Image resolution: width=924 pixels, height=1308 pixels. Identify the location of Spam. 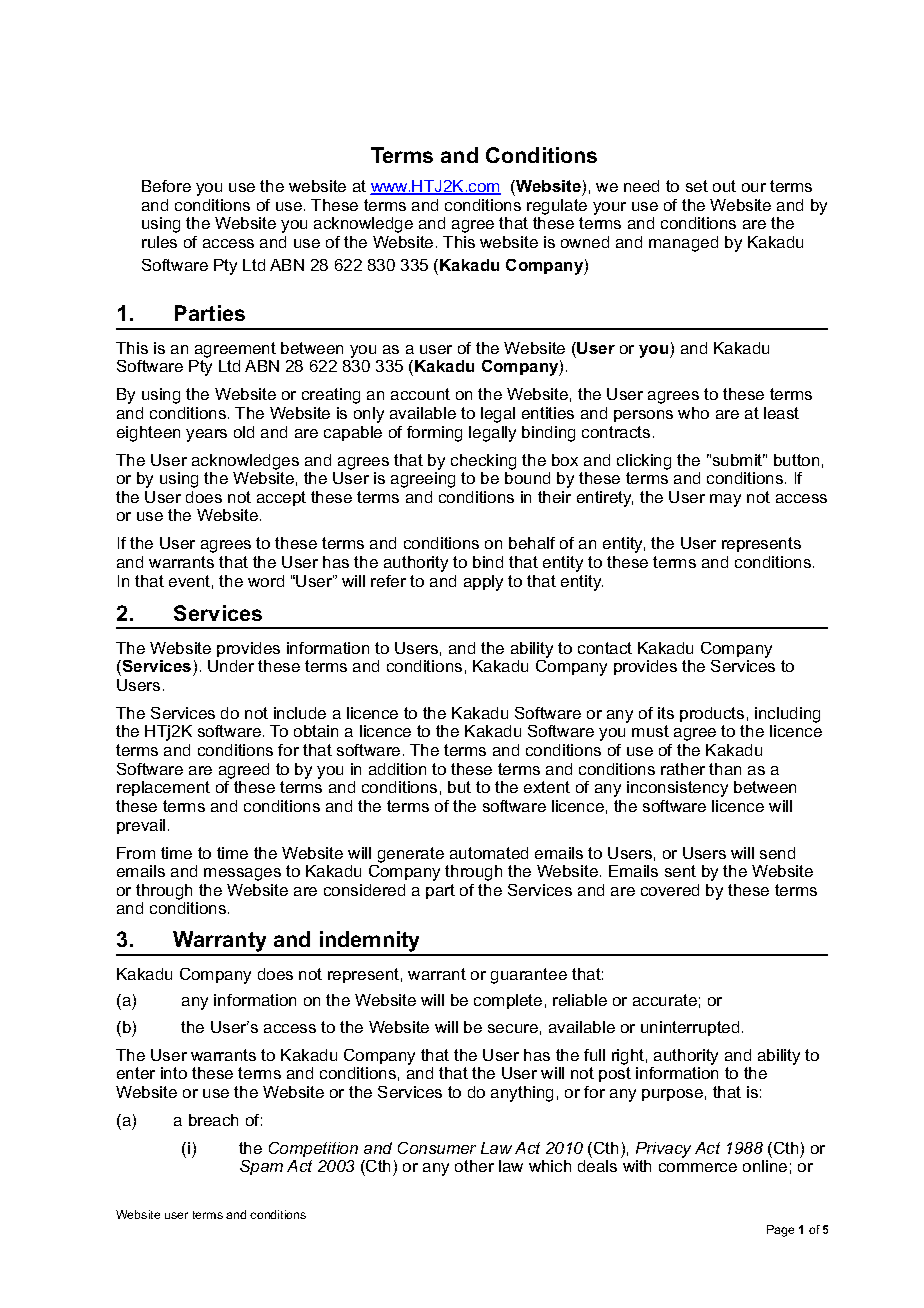
(261, 1167).
